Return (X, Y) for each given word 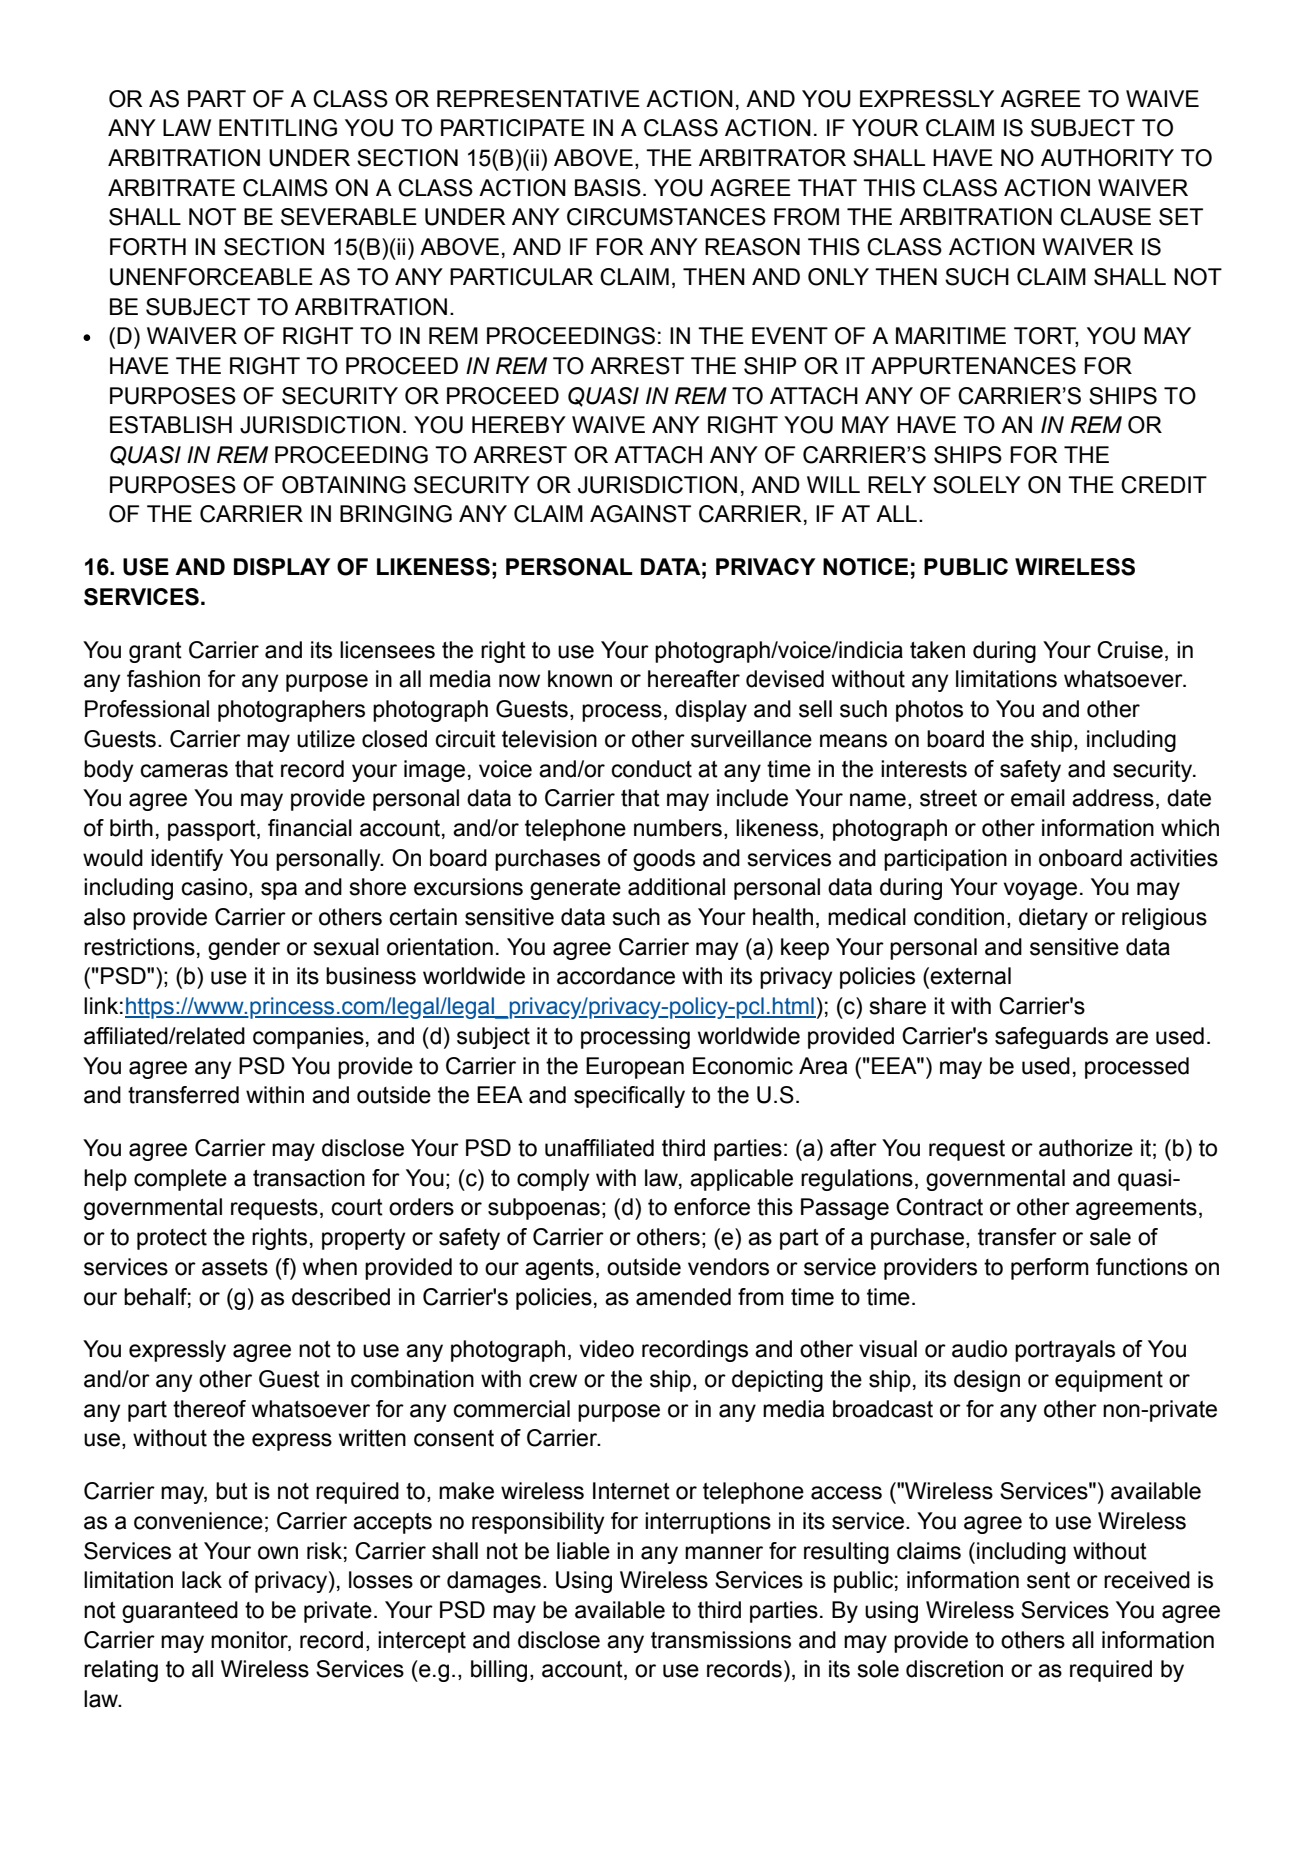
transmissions (721, 1640)
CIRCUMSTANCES (666, 217)
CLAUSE (1105, 217)
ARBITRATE (171, 187)
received (1147, 1580)
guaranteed (180, 1612)
